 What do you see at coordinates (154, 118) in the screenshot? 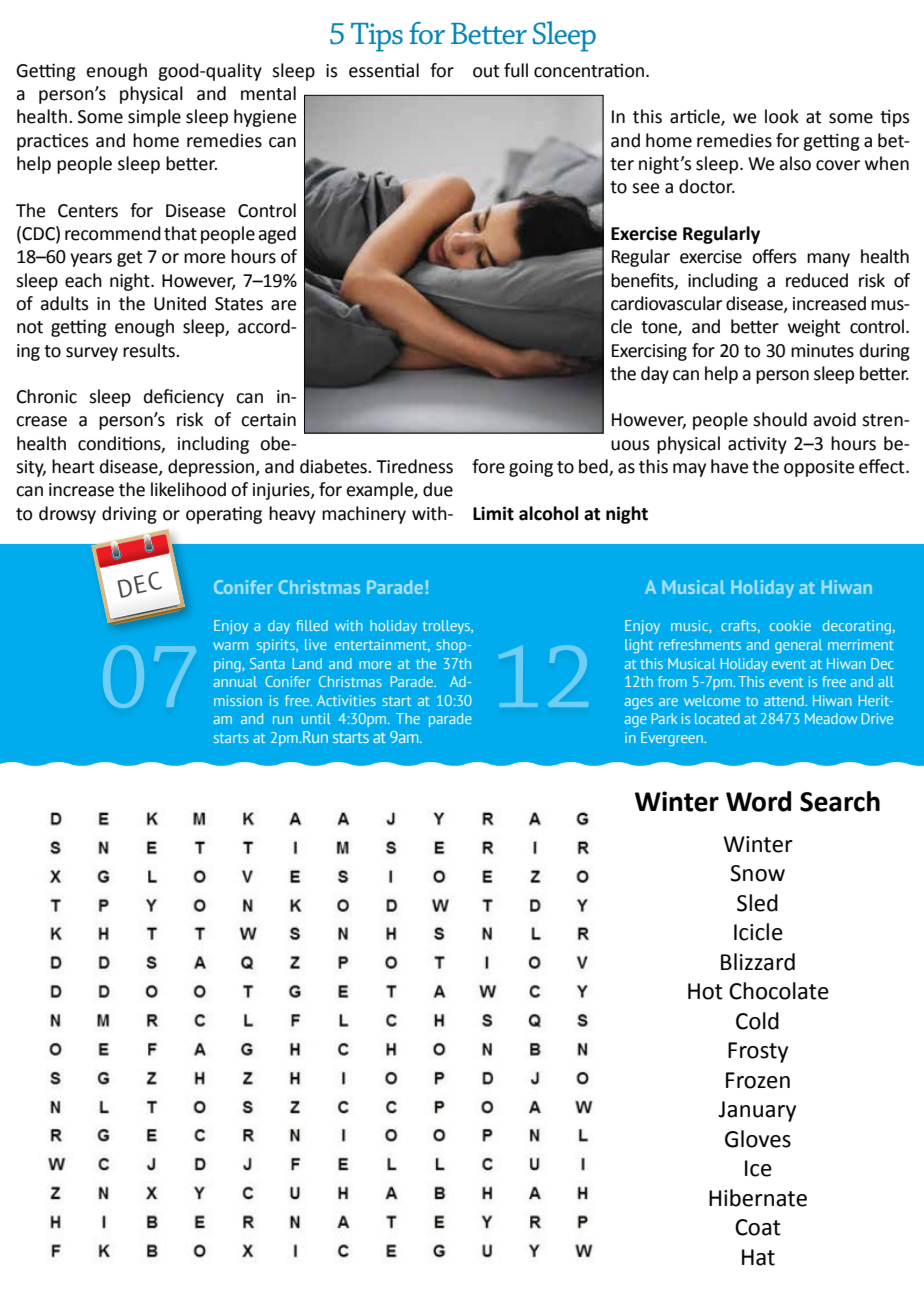
I see `simple` at bounding box center [154, 118].
